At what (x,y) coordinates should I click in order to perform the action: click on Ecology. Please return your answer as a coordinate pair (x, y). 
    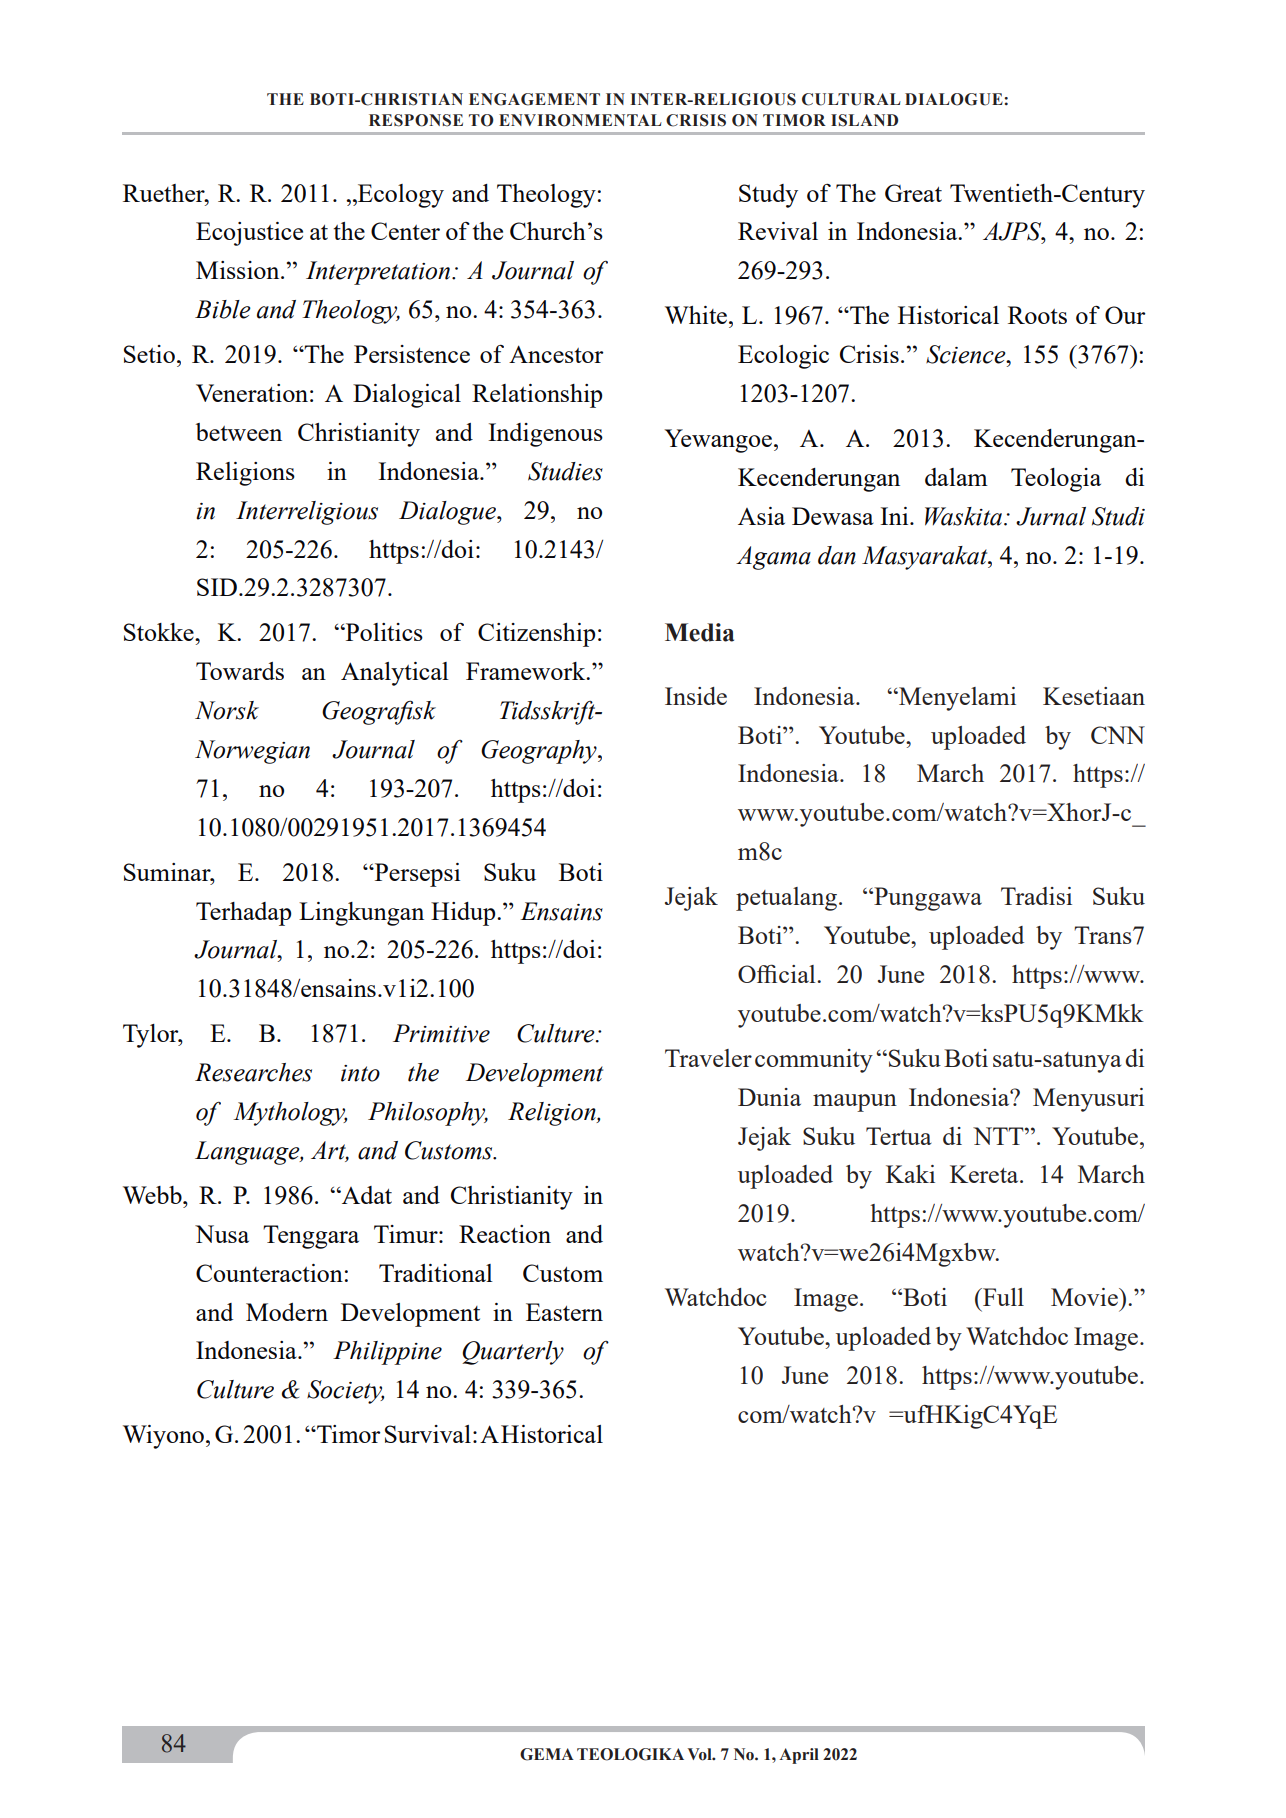
    Looking at the image, I should click on (400, 196).
